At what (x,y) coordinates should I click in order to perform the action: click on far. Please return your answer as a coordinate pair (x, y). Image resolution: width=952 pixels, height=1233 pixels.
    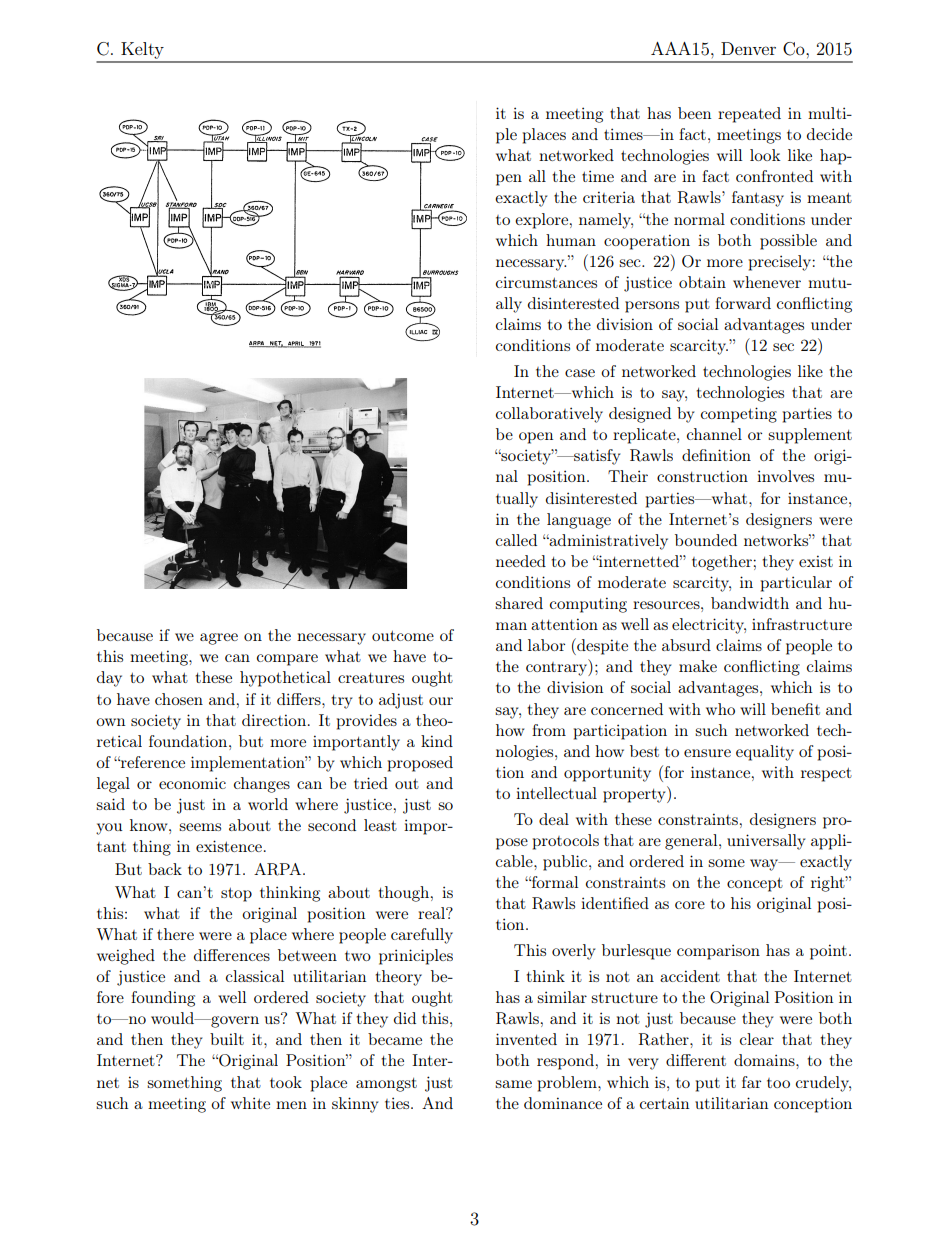
    Looking at the image, I should click on (751, 1082).
